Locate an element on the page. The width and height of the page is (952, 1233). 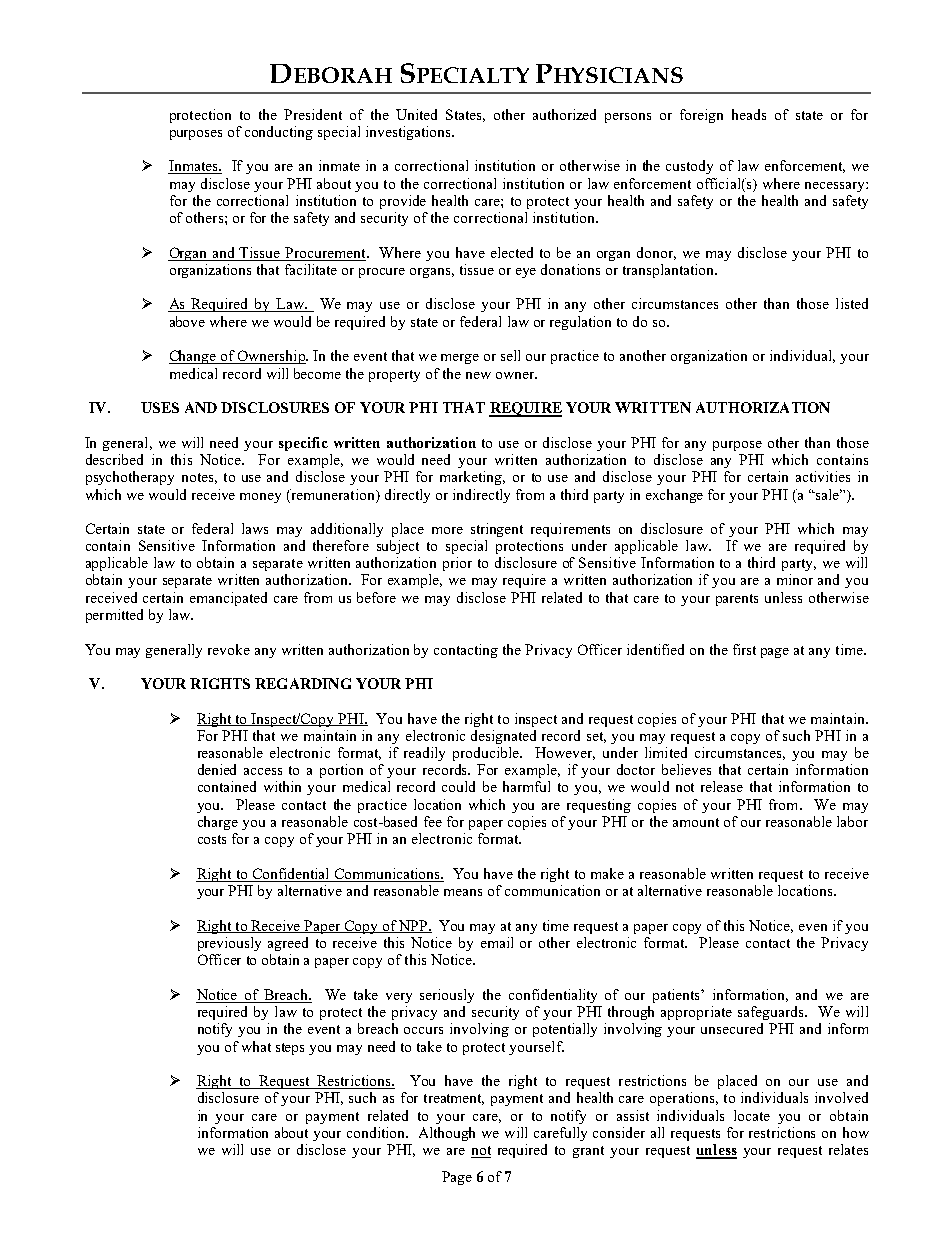
Although is located at coordinates (447, 1134).
